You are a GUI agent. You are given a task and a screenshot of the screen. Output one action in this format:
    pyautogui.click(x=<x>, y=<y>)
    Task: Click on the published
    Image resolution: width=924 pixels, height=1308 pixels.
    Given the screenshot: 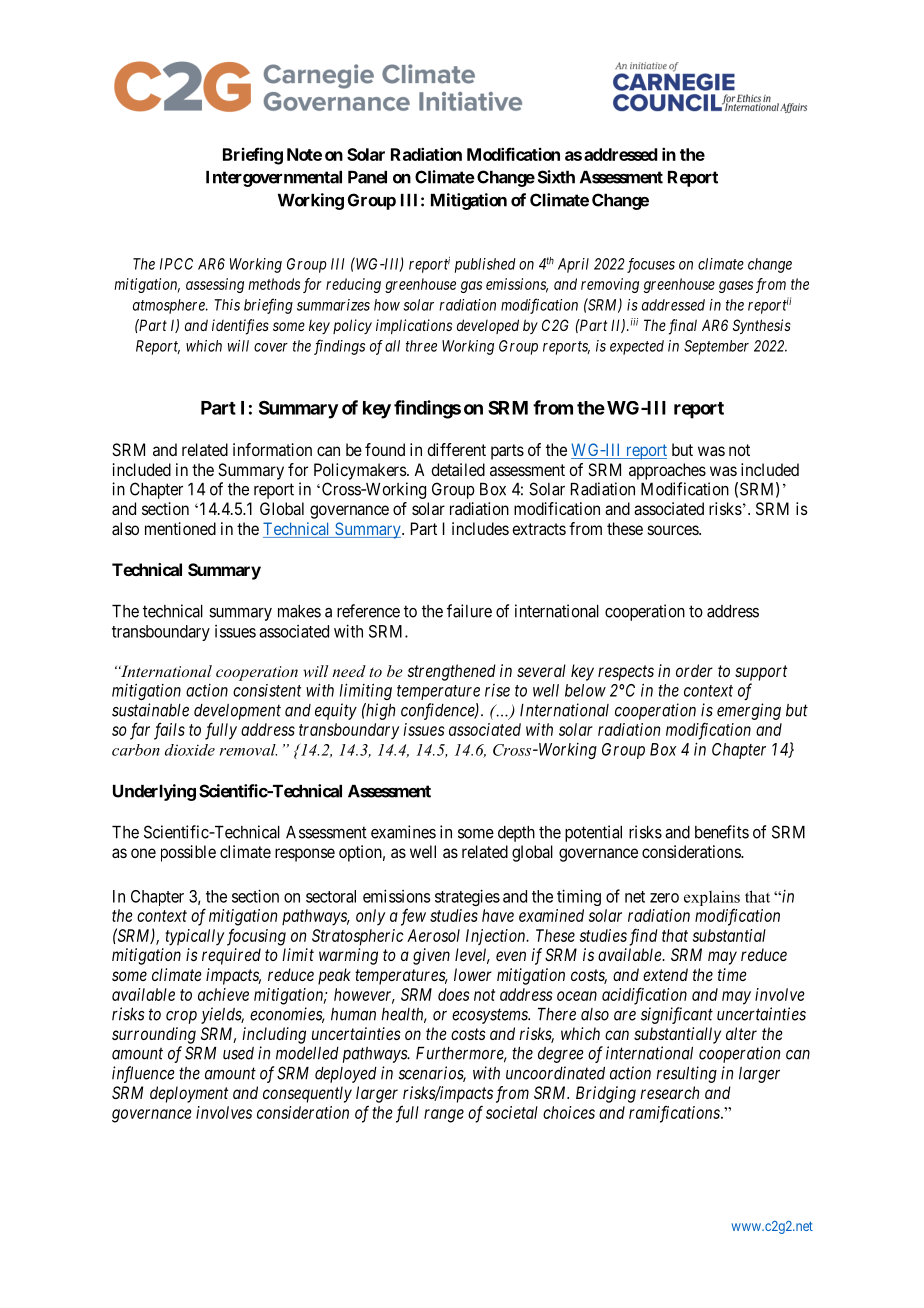 What is the action you would take?
    pyautogui.click(x=485, y=265)
